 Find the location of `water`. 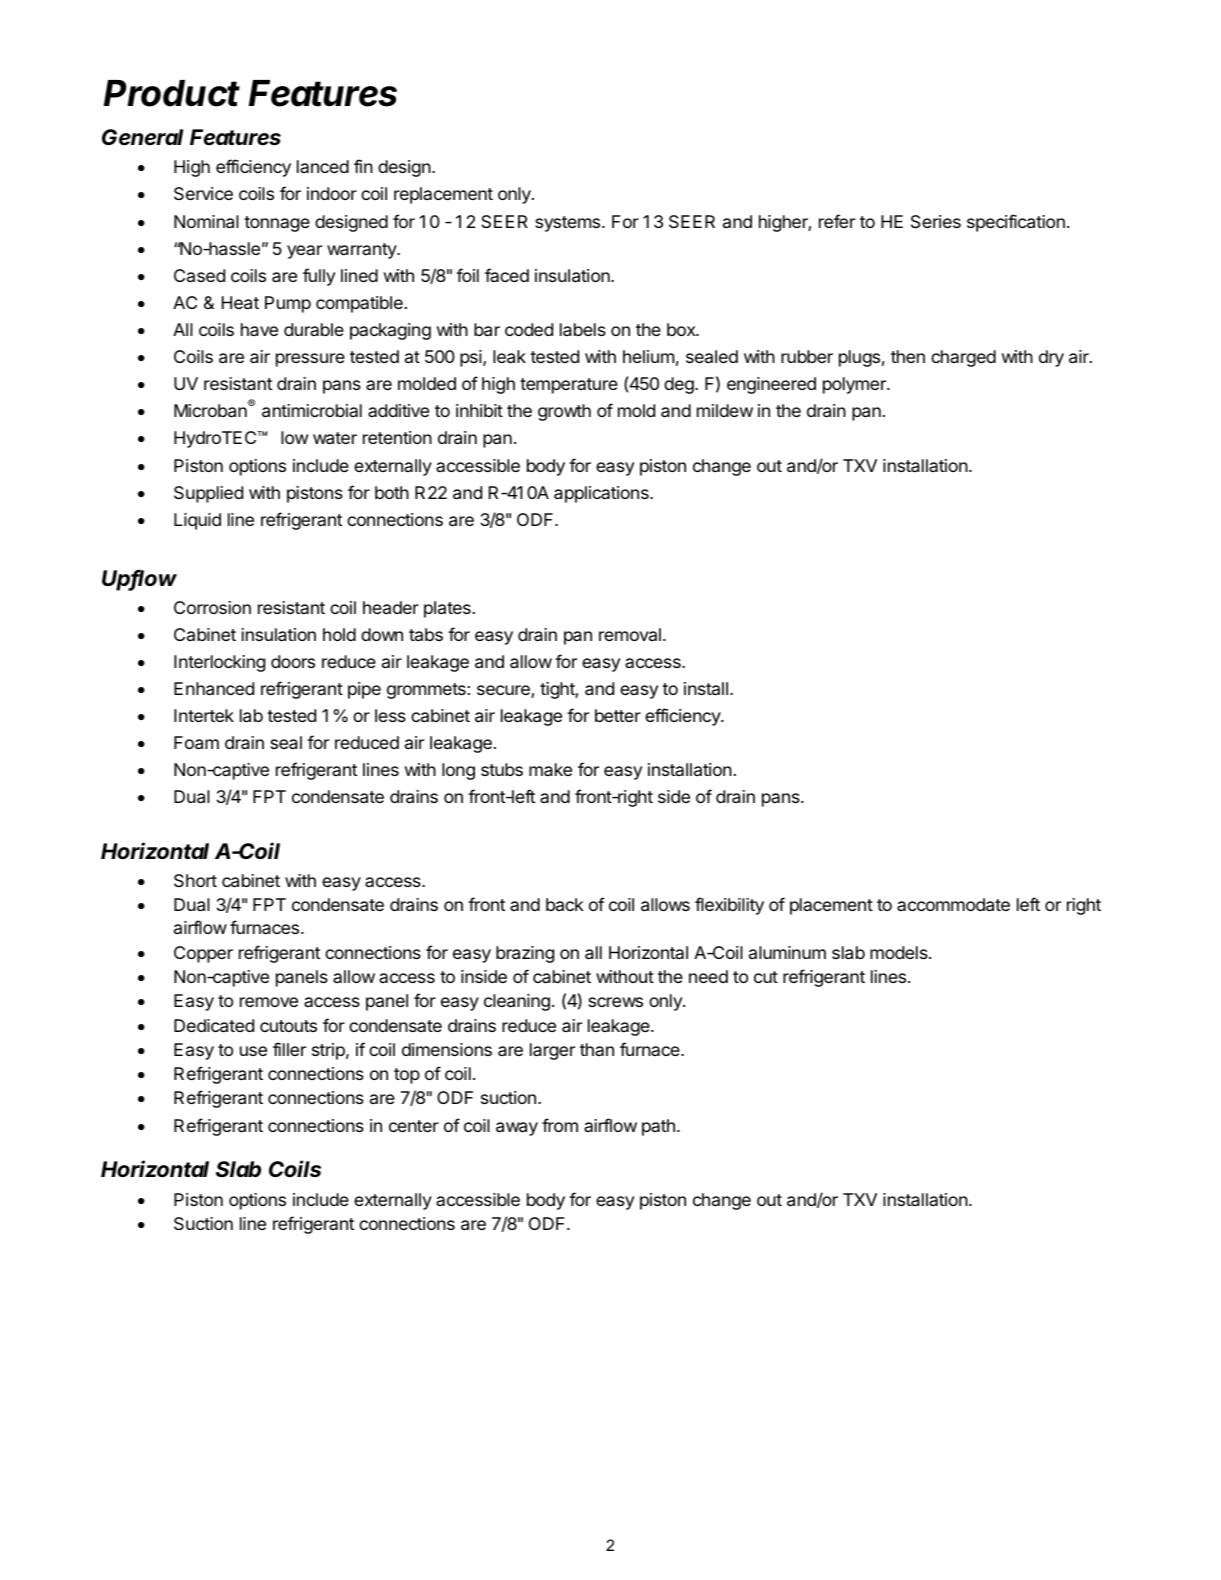

water is located at coordinates (335, 438).
